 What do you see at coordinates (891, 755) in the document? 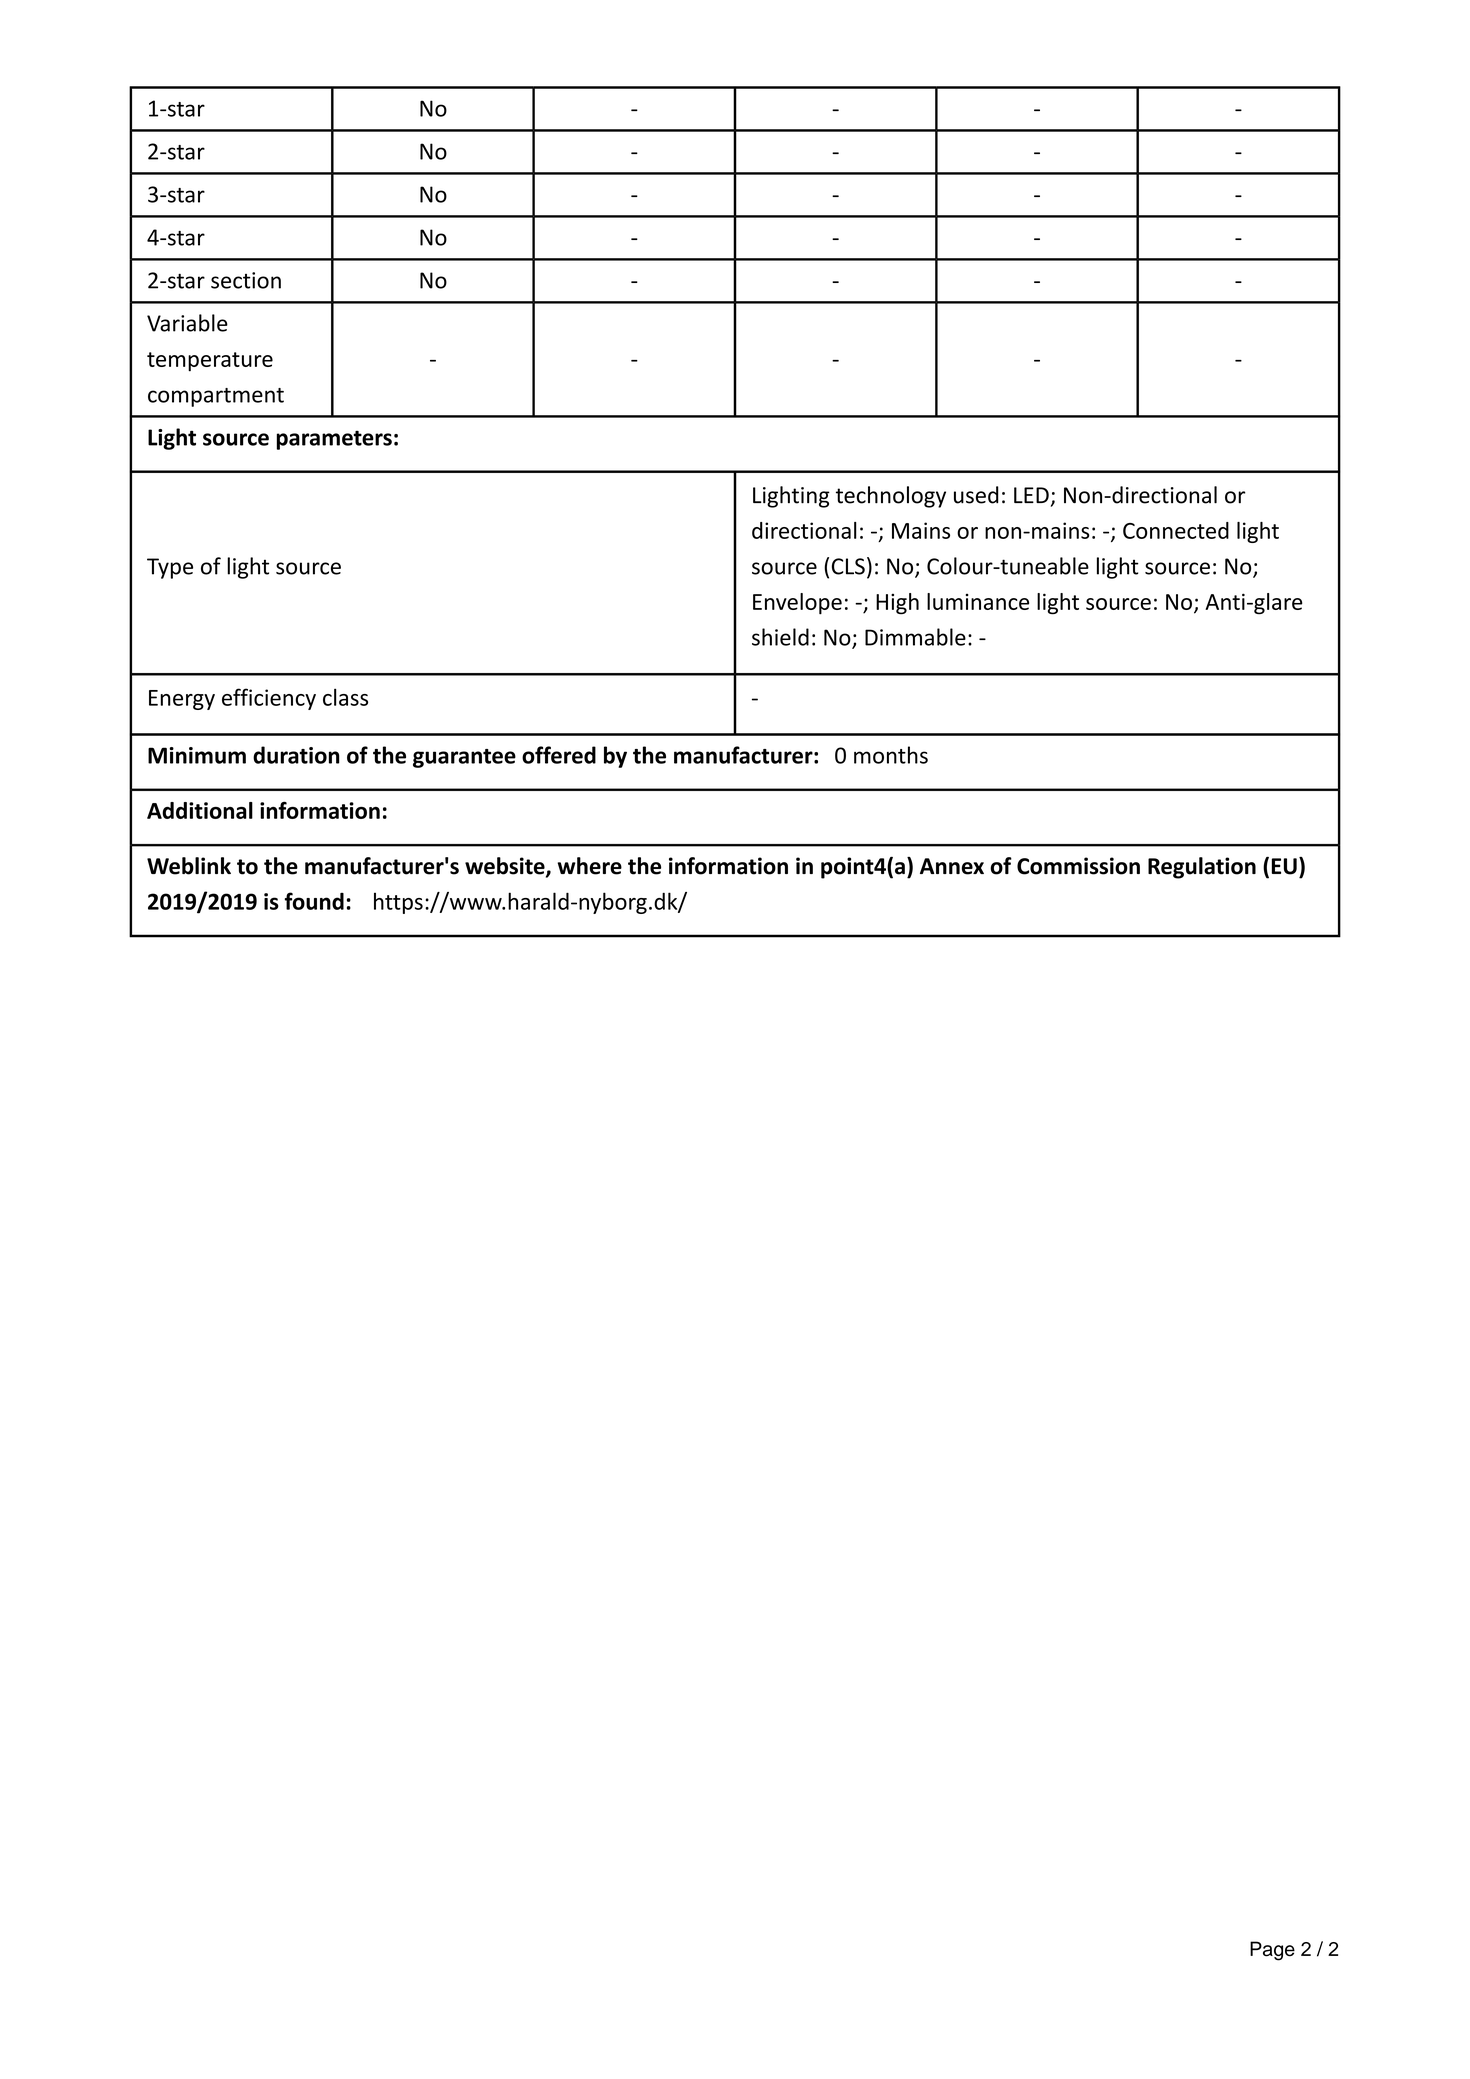
I see `months` at bounding box center [891, 755].
